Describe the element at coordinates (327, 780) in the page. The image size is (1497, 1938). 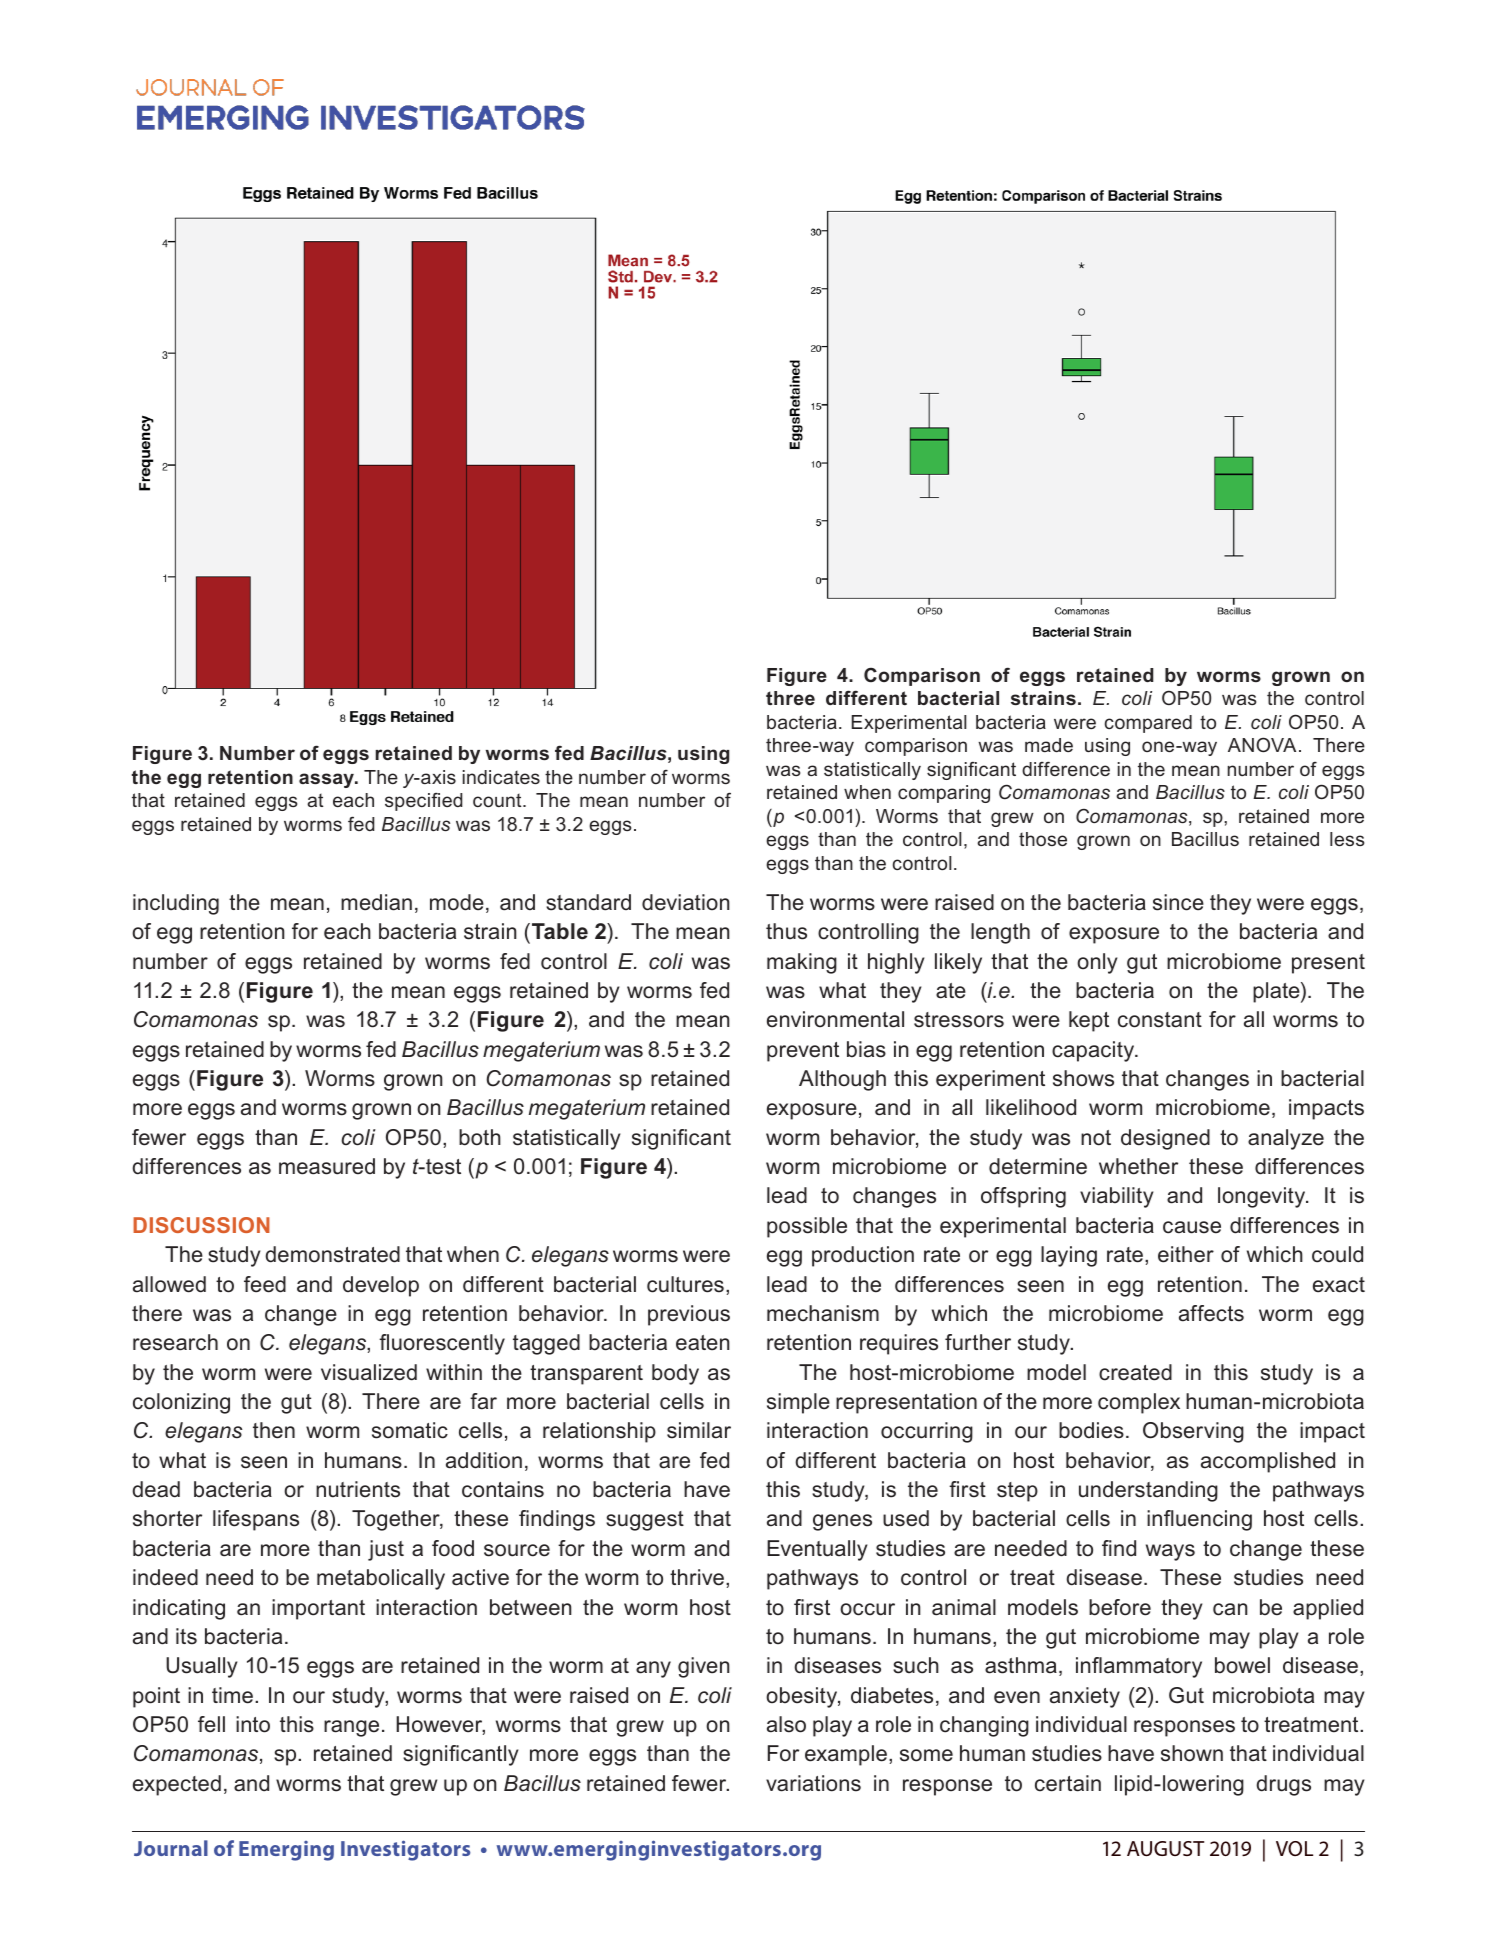
I see `assay` at that location.
